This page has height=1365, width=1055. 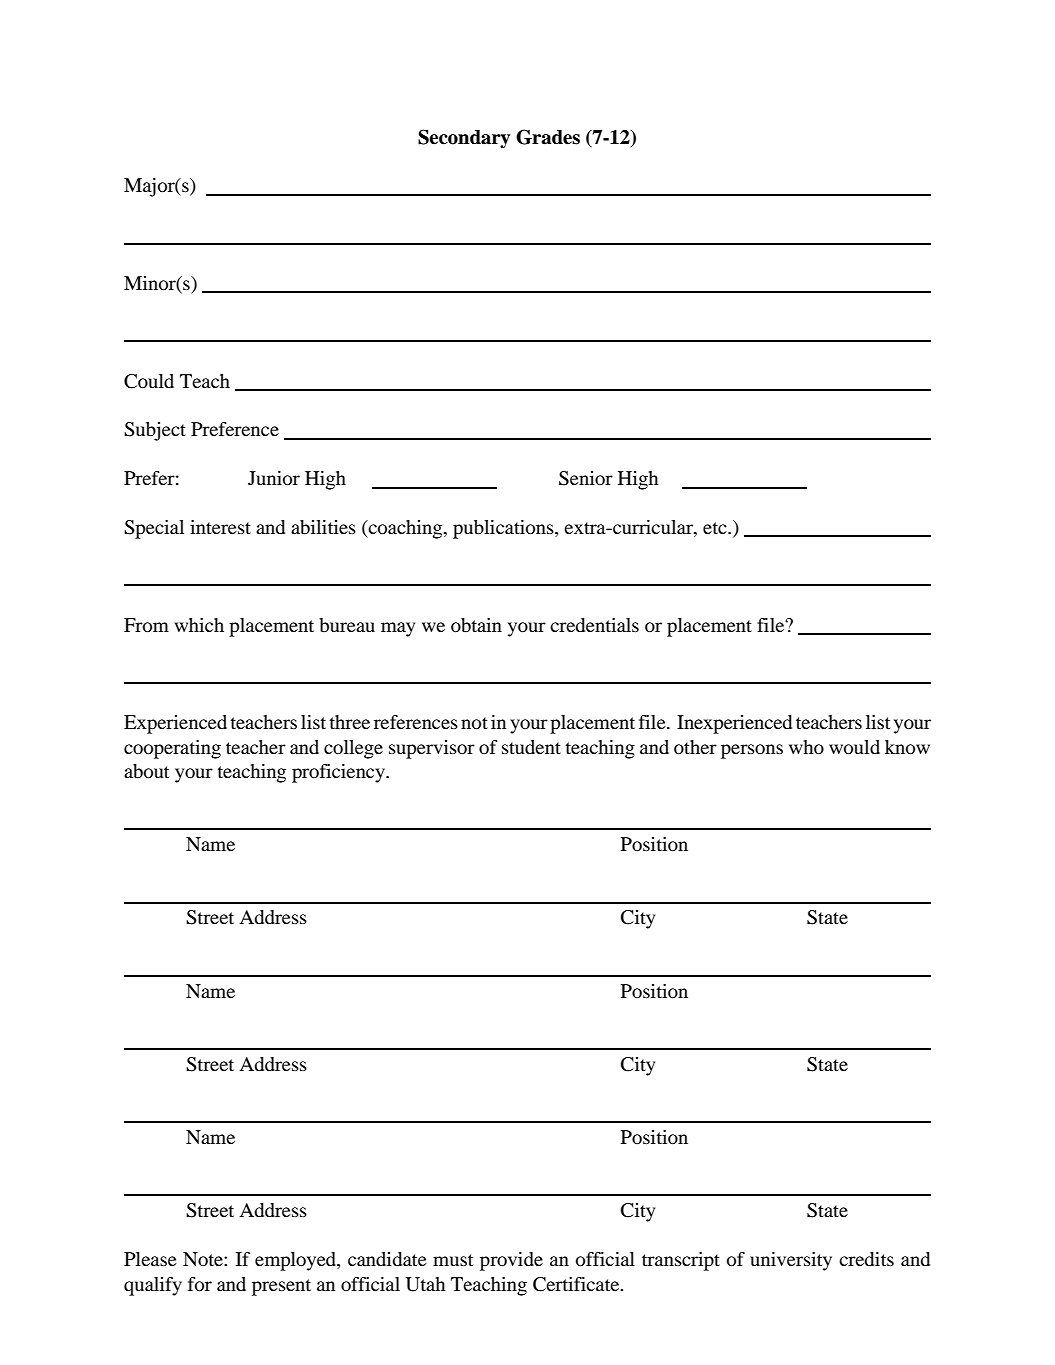 What do you see at coordinates (146, 771) in the page?
I see `about` at bounding box center [146, 771].
